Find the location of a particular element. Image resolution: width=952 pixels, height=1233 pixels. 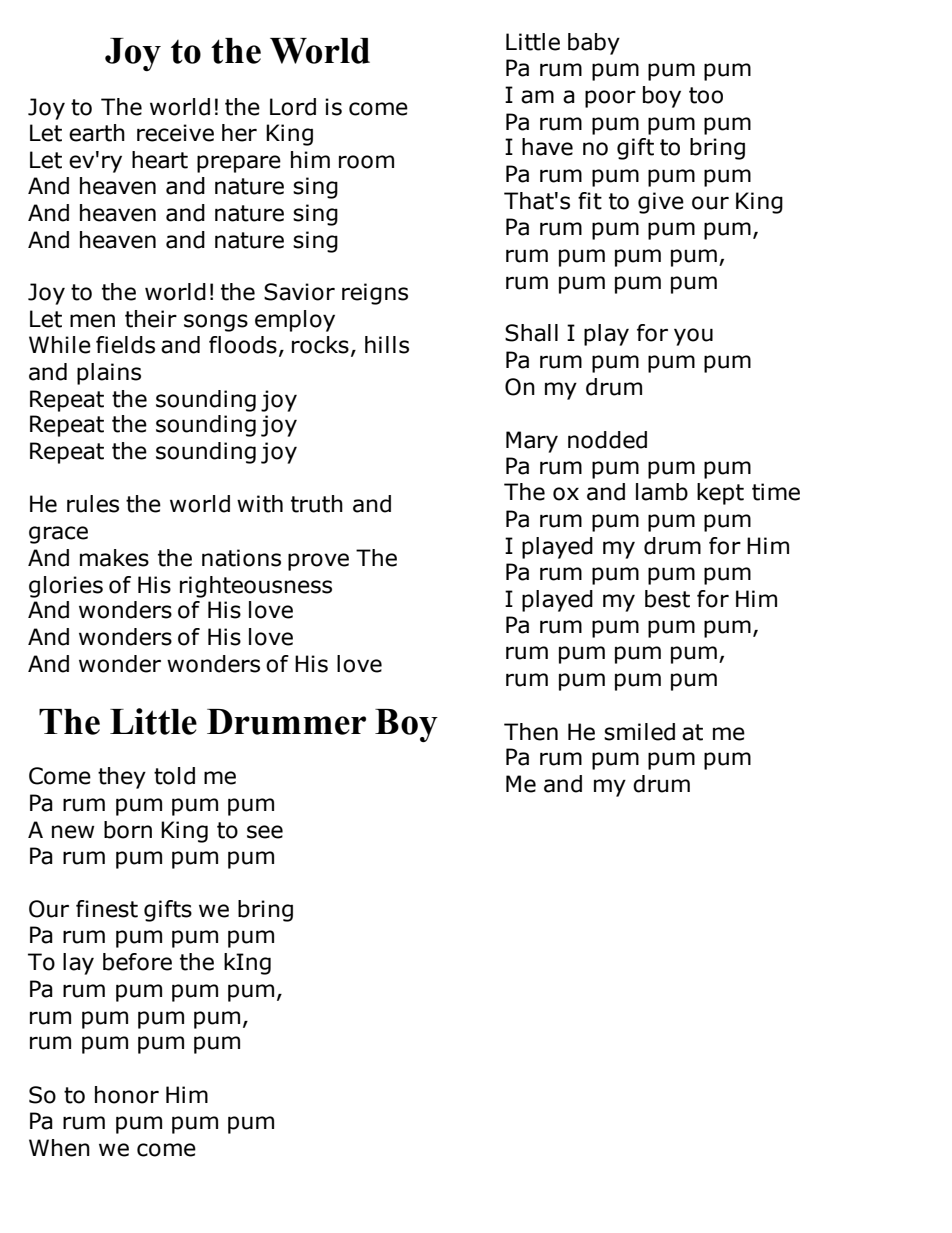

Then is located at coordinates (531, 732).
